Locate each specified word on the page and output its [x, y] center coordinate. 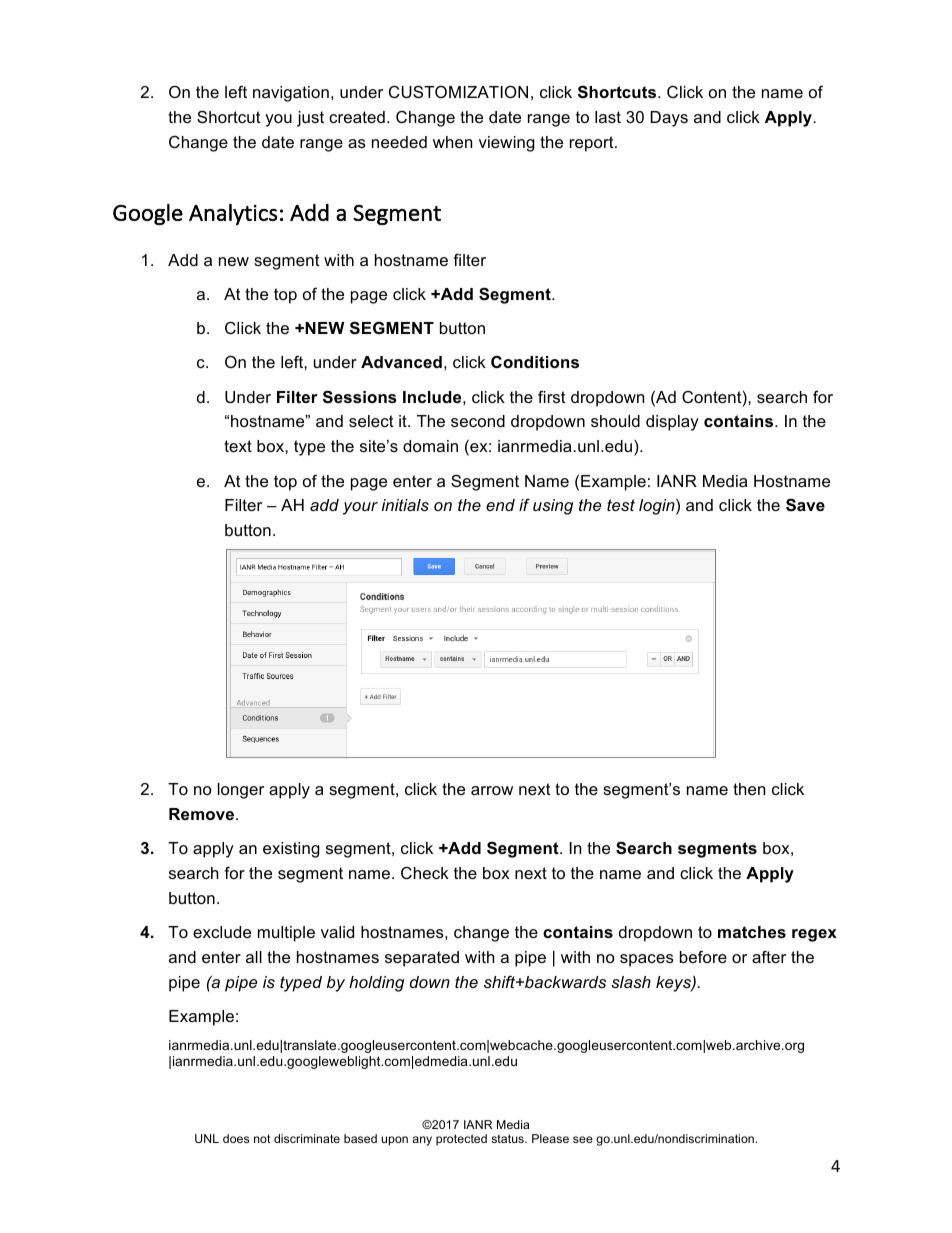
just [310, 119]
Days [669, 119]
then [749, 789]
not [262, 1138]
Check [425, 872]
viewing [507, 144]
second [478, 421]
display [672, 423]
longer [241, 791]
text [238, 446]
